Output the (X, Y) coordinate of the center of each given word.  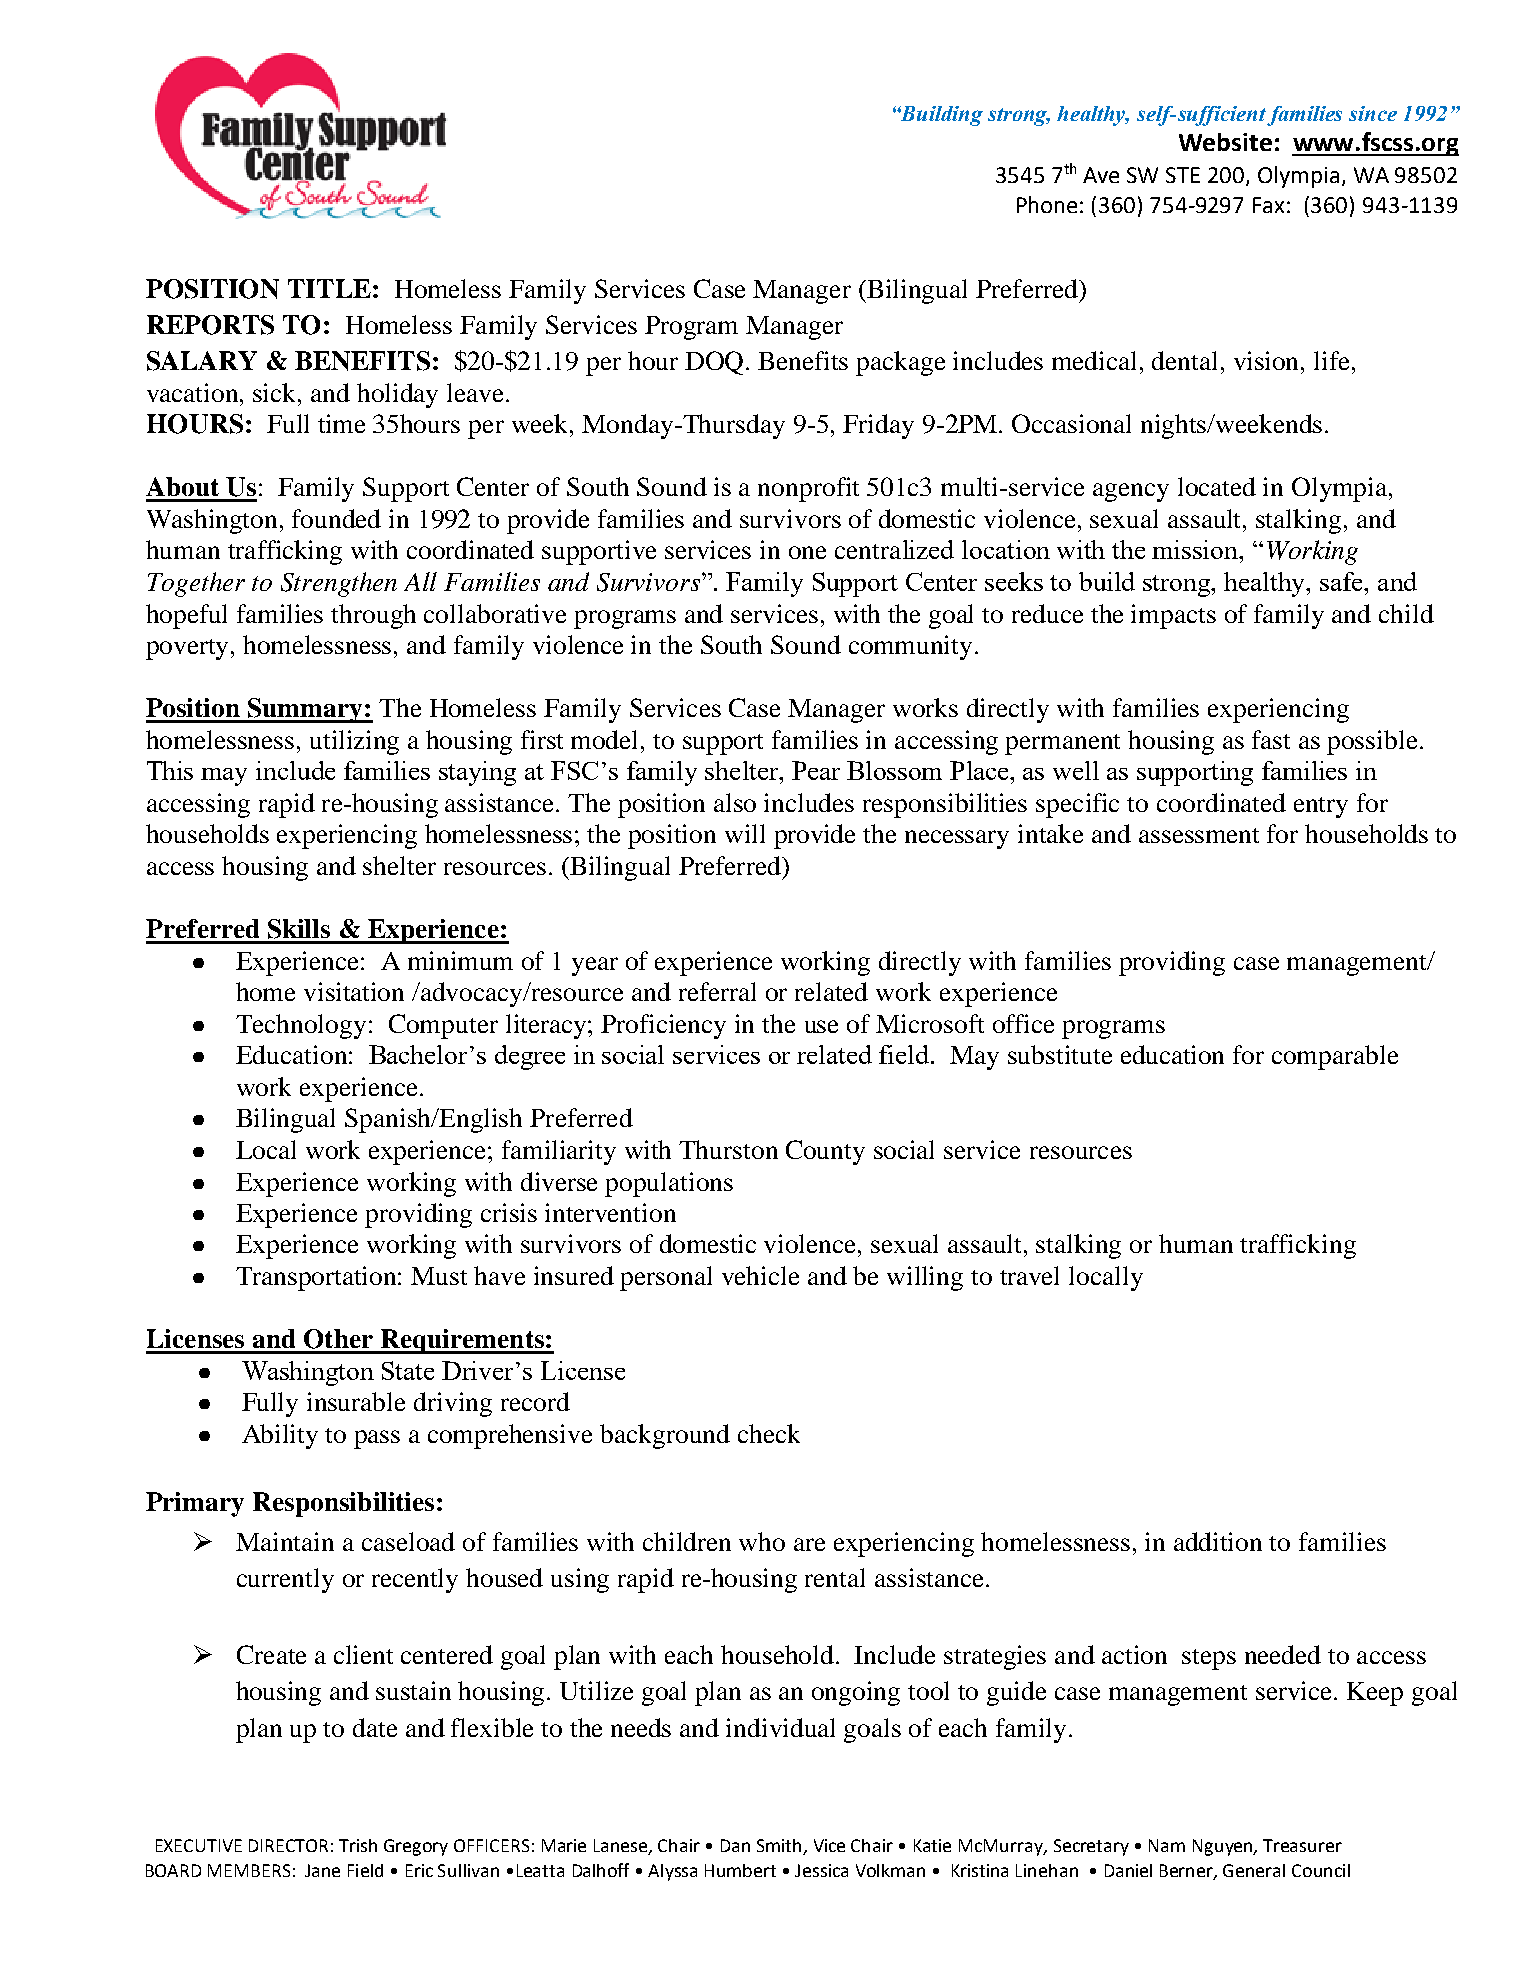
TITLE (329, 288)
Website (1225, 142)
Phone (1047, 204)
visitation (354, 991)
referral (717, 991)
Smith (780, 1847)
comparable (1335, 1057)
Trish (358, 1845)
